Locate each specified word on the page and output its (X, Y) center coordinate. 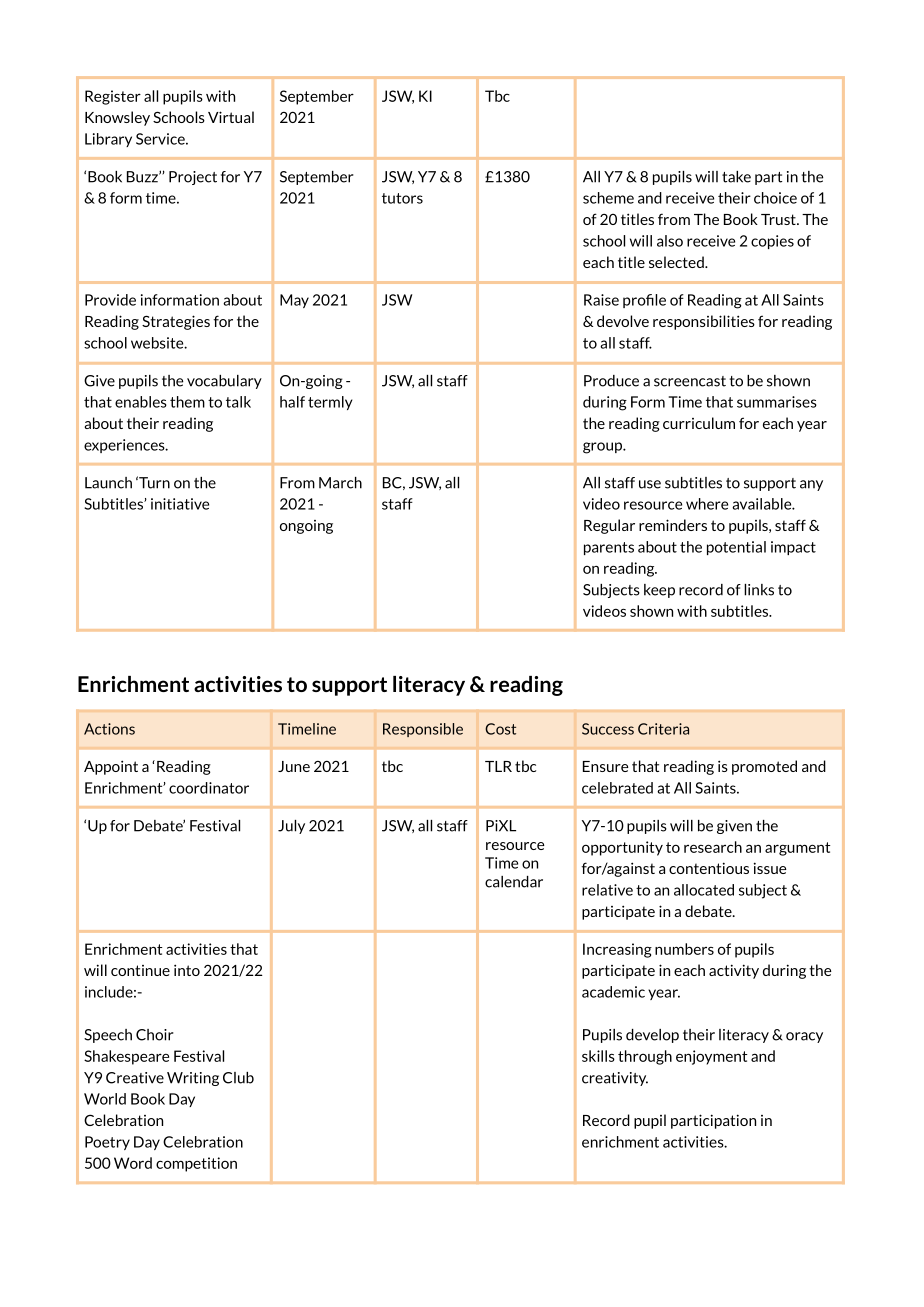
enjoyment (712, 1057)
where (707, 504)
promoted (764, 767)
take (736, 177)
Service (161, 139)
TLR (498, 766)
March (340, 483)
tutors (402, 198)
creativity (615, 1079)
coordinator (209, 788)
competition (196, 1164)
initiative (180, 504)
